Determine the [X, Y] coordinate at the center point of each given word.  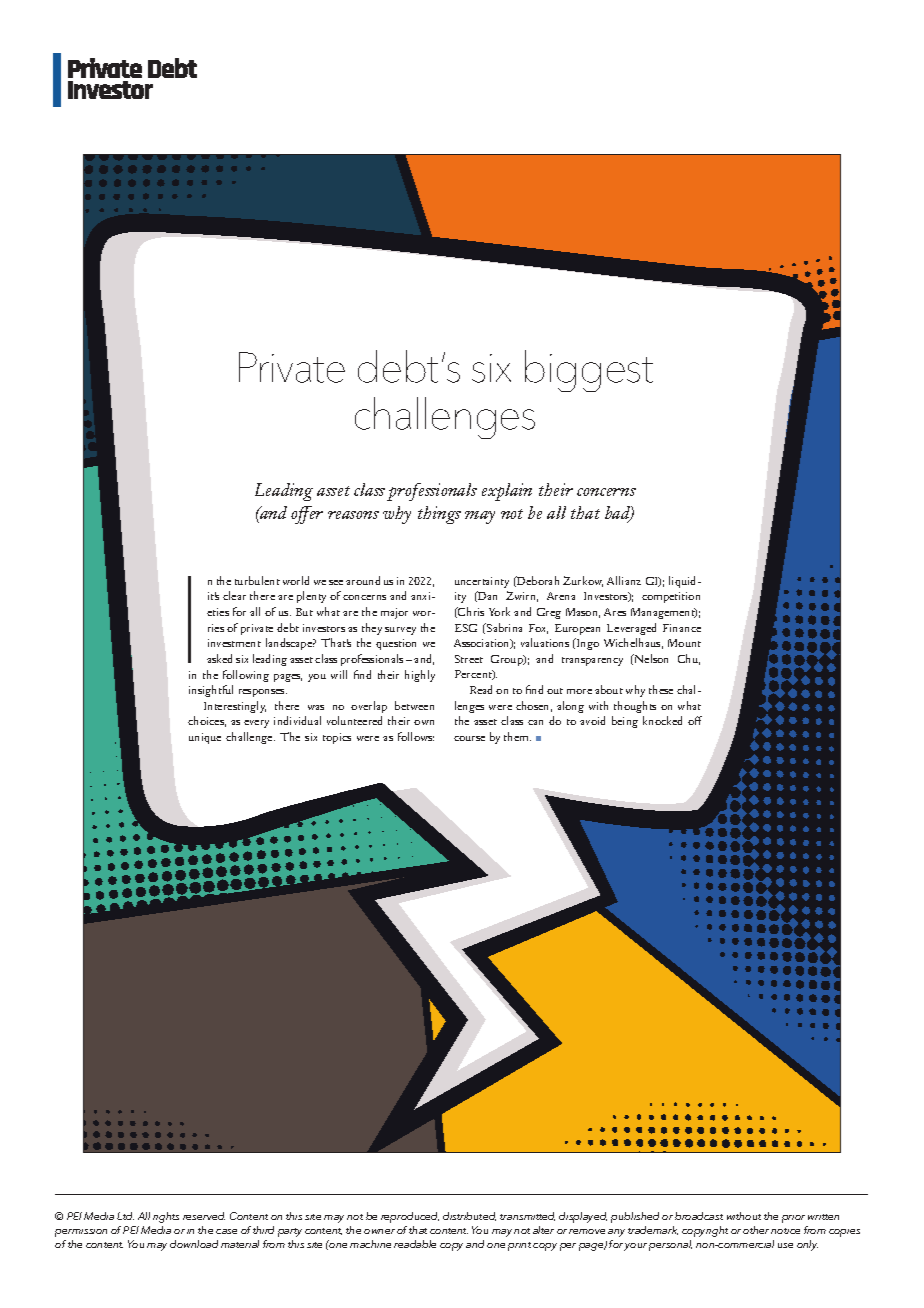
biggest [589, 371]
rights [166, 1217]
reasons [353, 515]
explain [507, 492]
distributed [469, 1216]
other [756, 1230]
